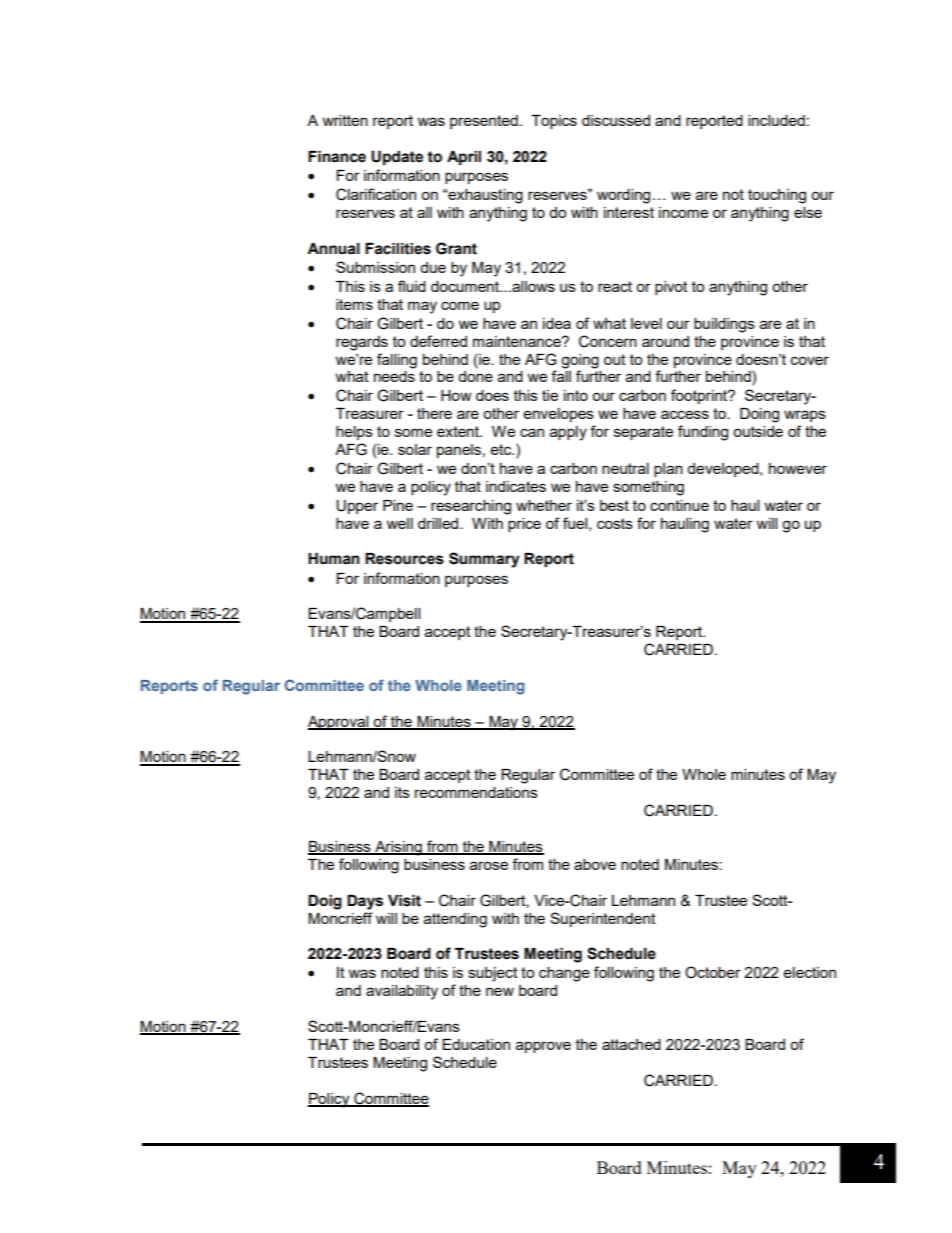  Describe the element at coordinates (554, 122) in the document. I see `Topics` at that location.
